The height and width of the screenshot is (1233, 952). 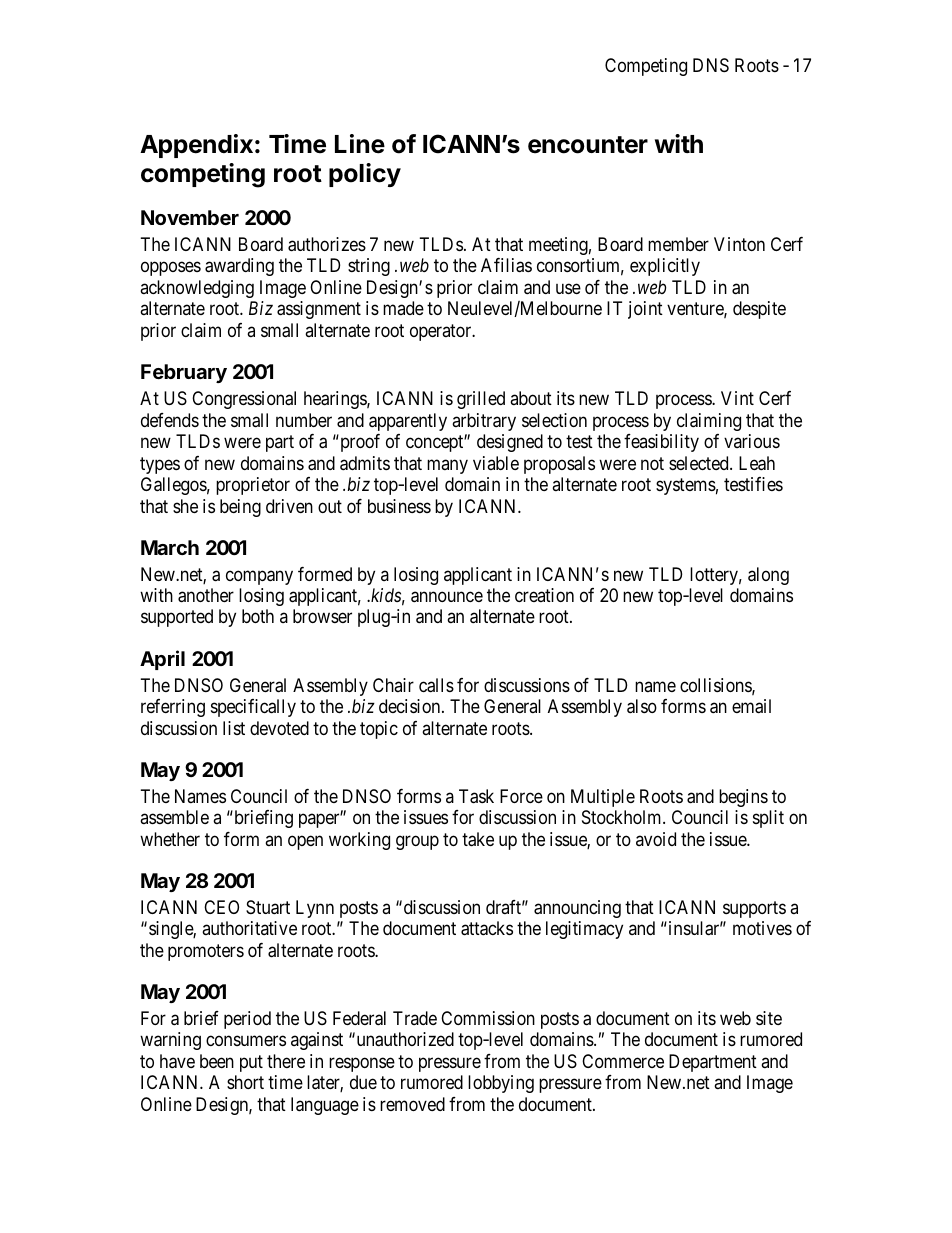 I want to click on Task, so click(x=476, y=796).
